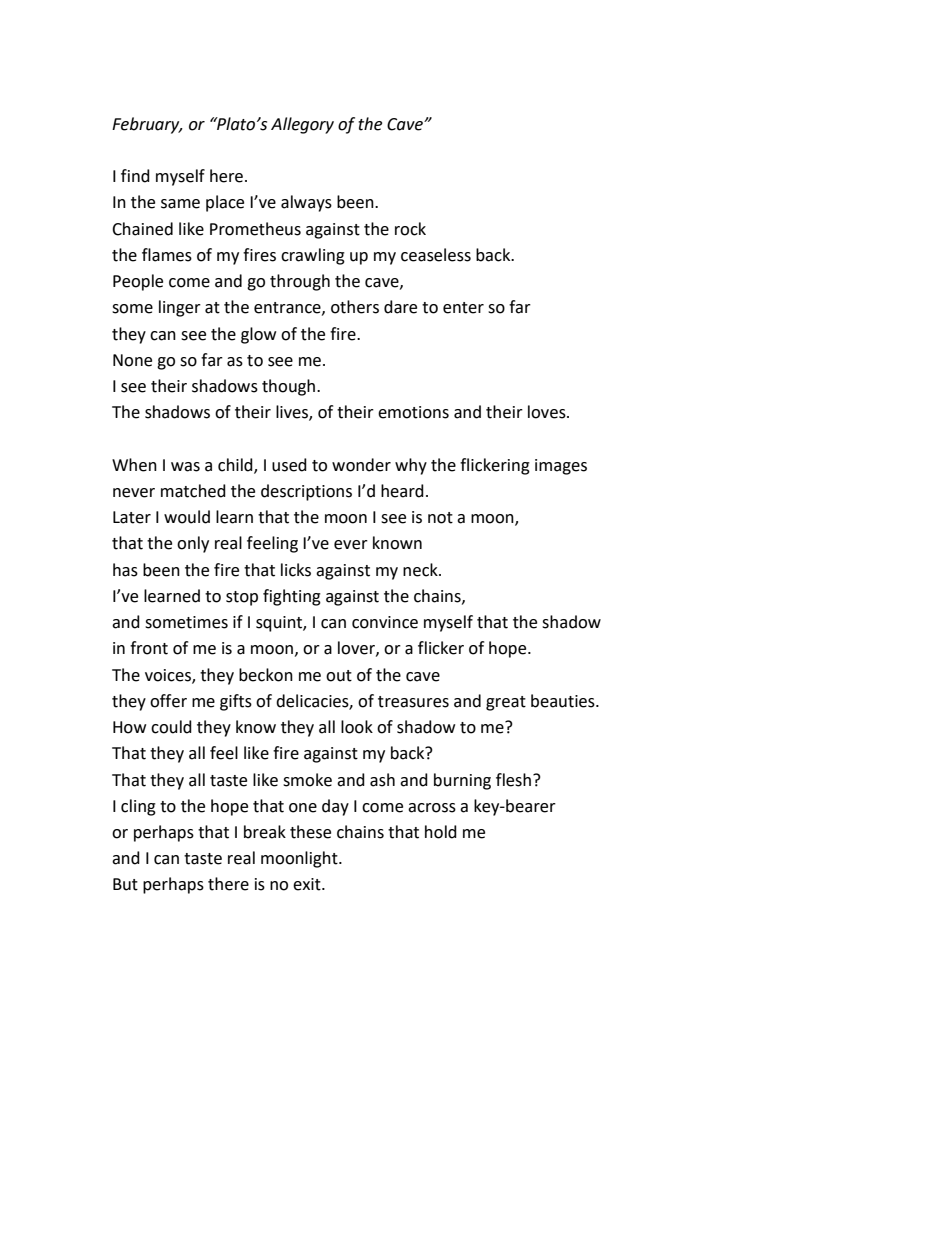  Describe the element at coordinates (125, 884) in the screenshot. I see `But` at that location.
